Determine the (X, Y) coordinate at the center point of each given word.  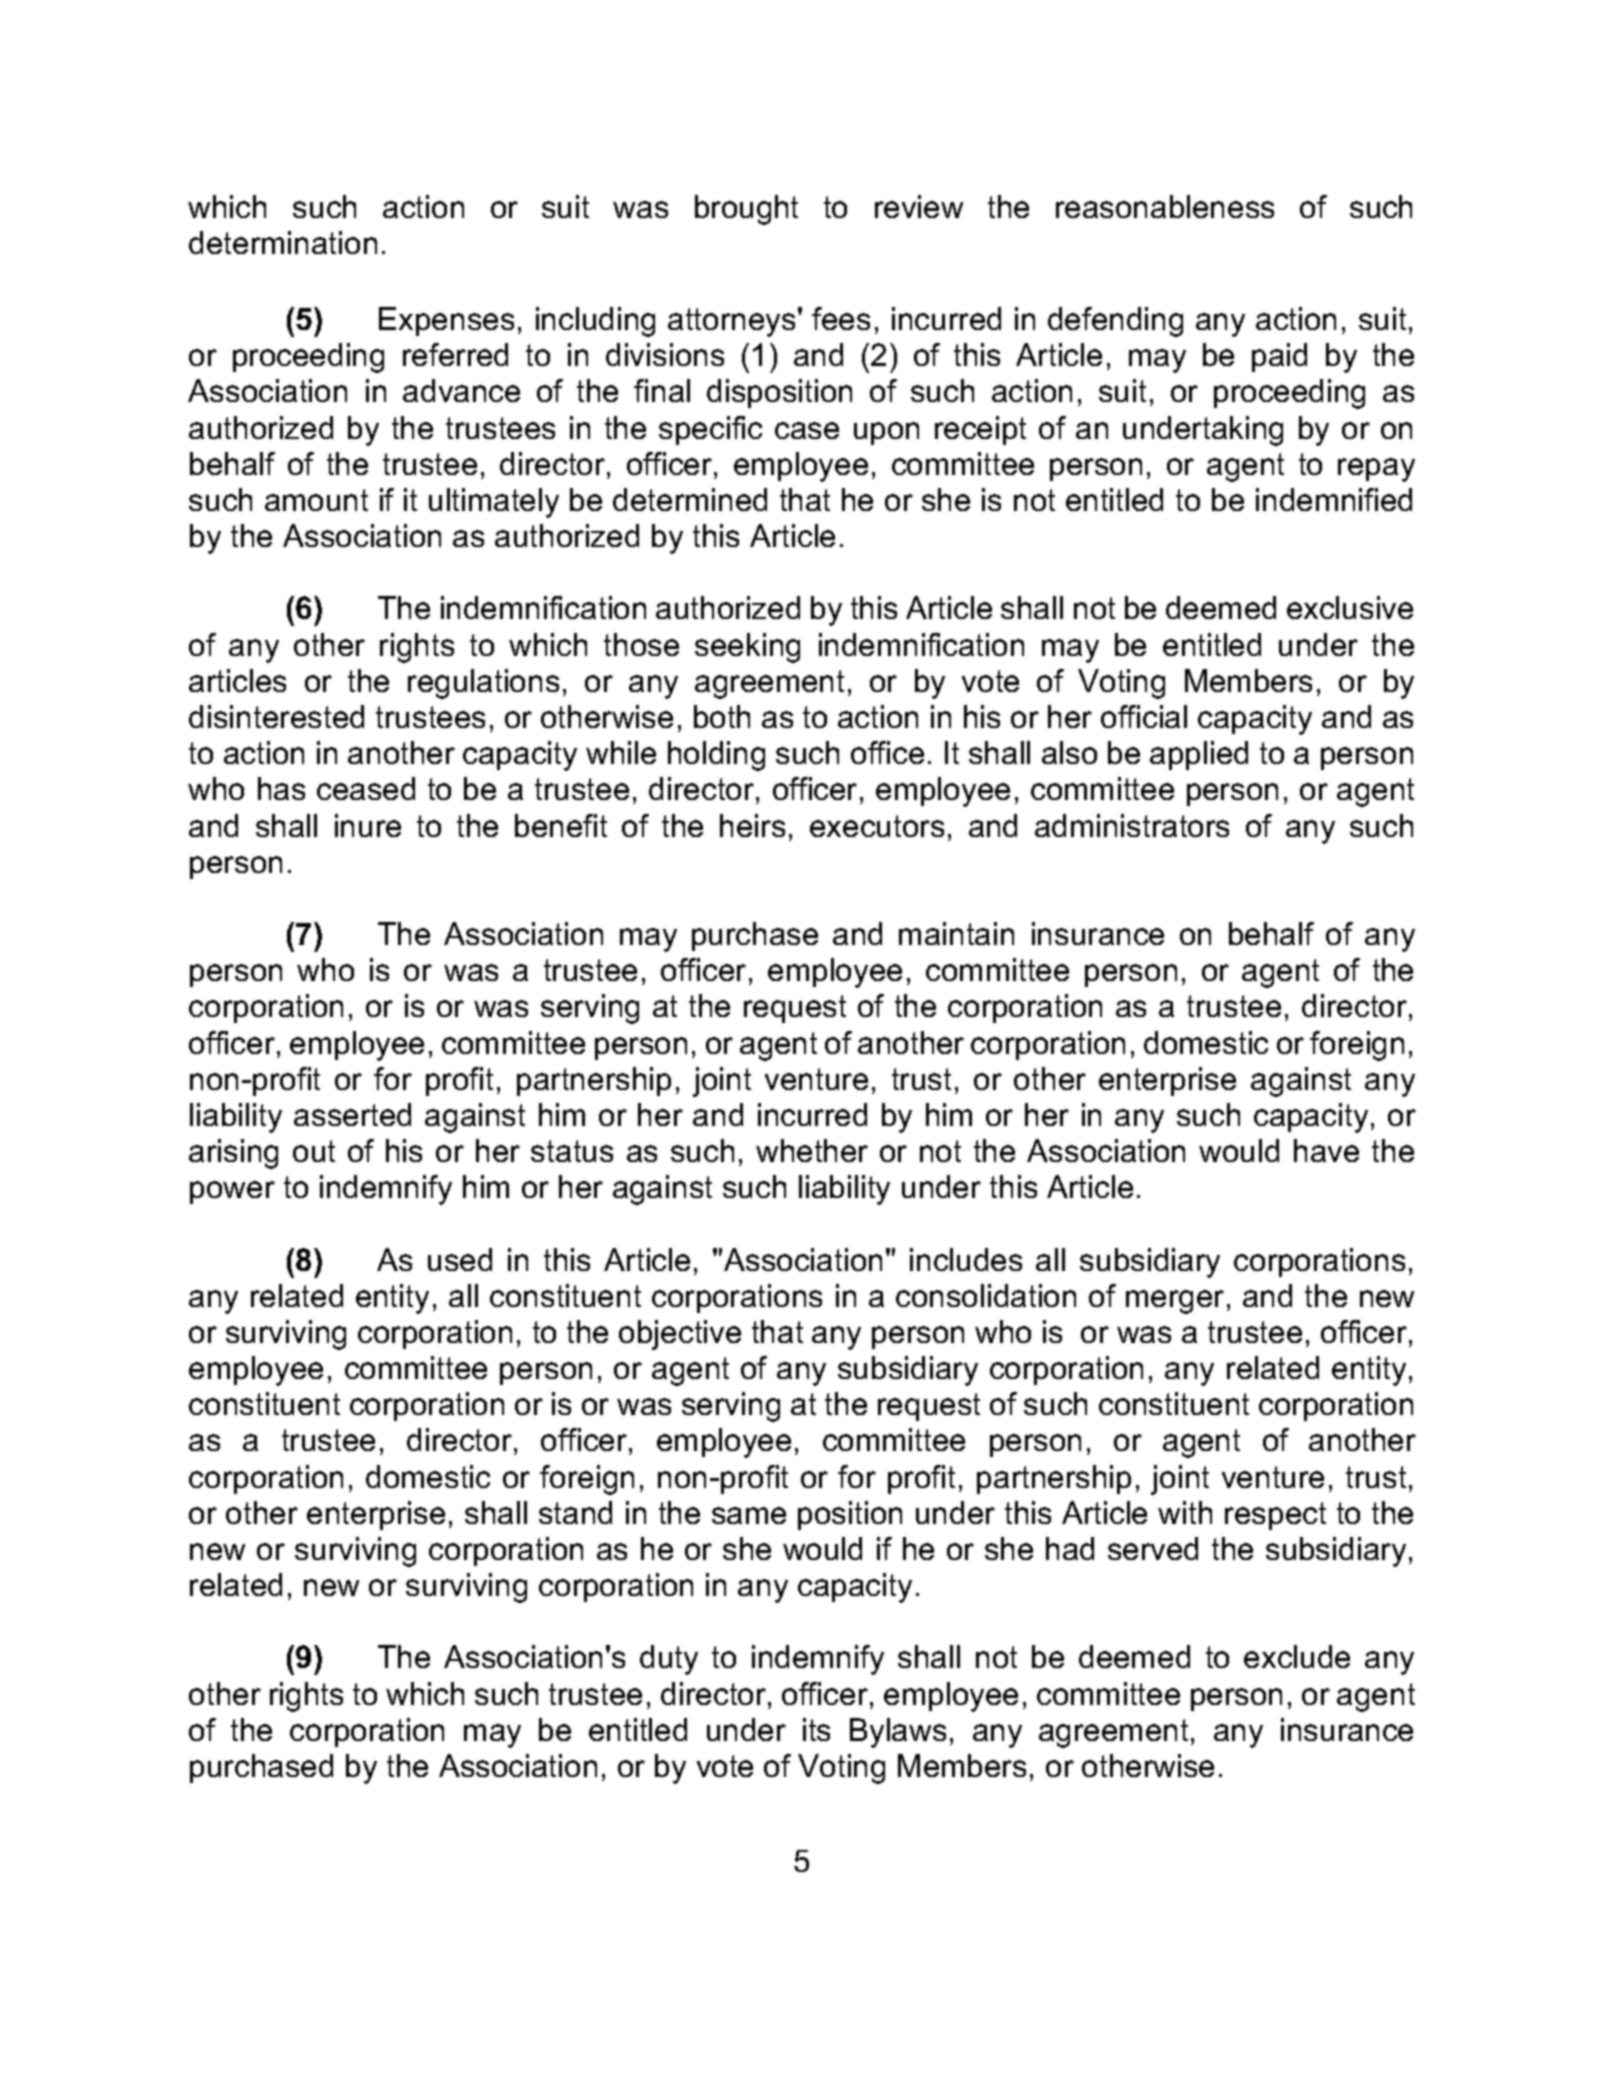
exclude (1297, 1656)
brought (746, 210)
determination (283, 242)
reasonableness (1165, 206)
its (816, 1729)
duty (669, 1660)
